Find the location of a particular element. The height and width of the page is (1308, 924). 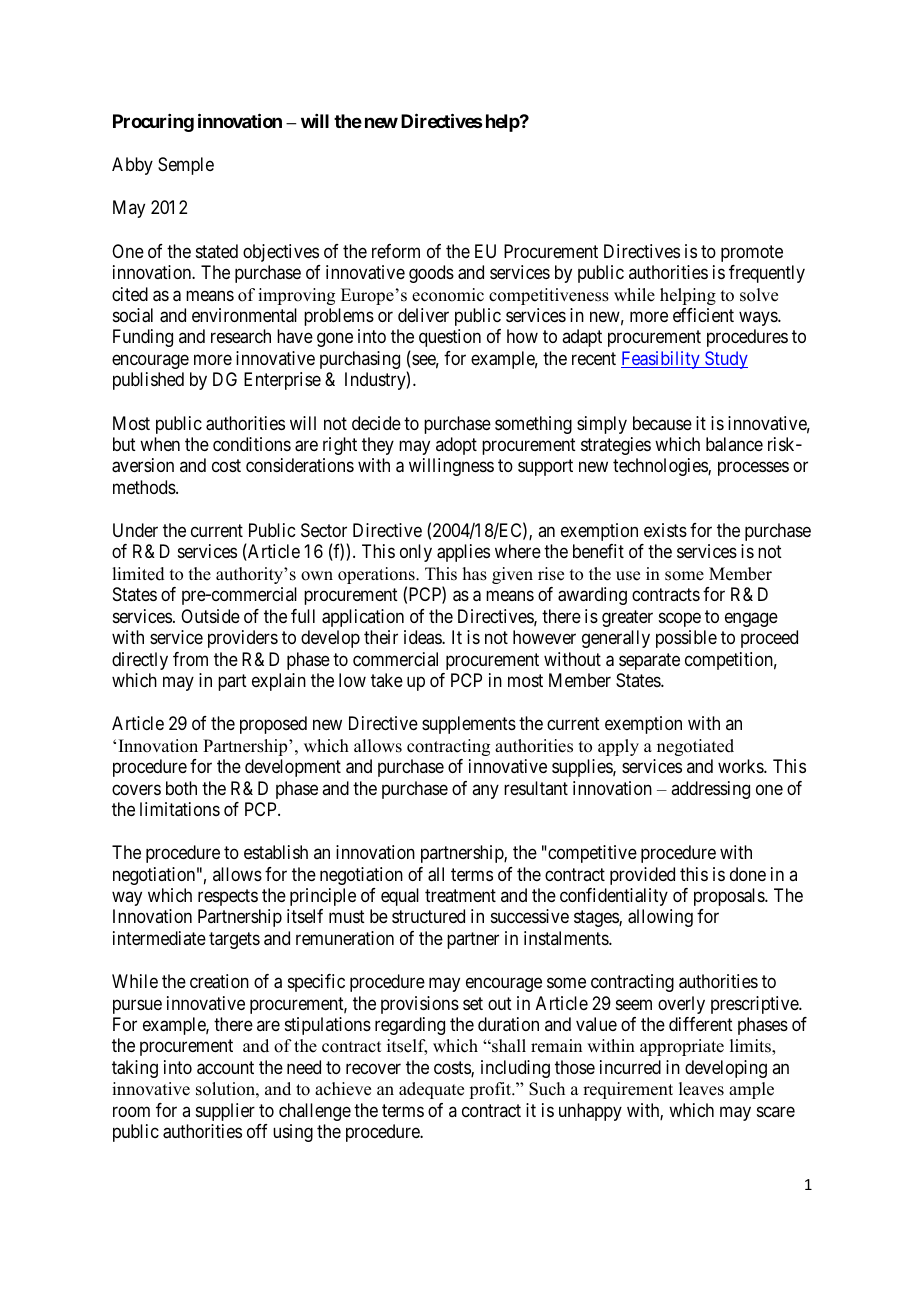

promote is located at coordinates (752, 253).
